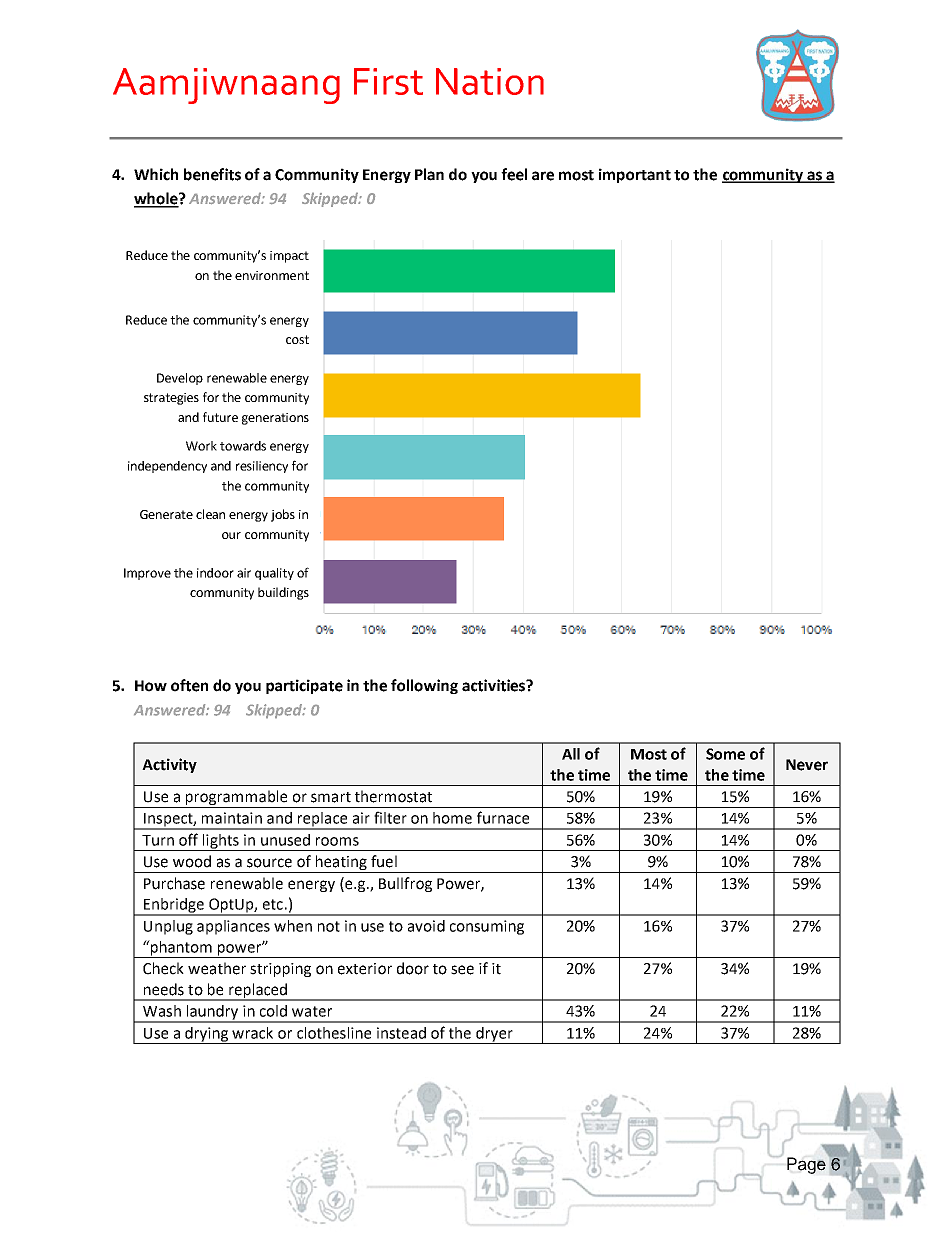 The height and width of the page is (1233, 952). I want to click on important, so click(635, 175).
